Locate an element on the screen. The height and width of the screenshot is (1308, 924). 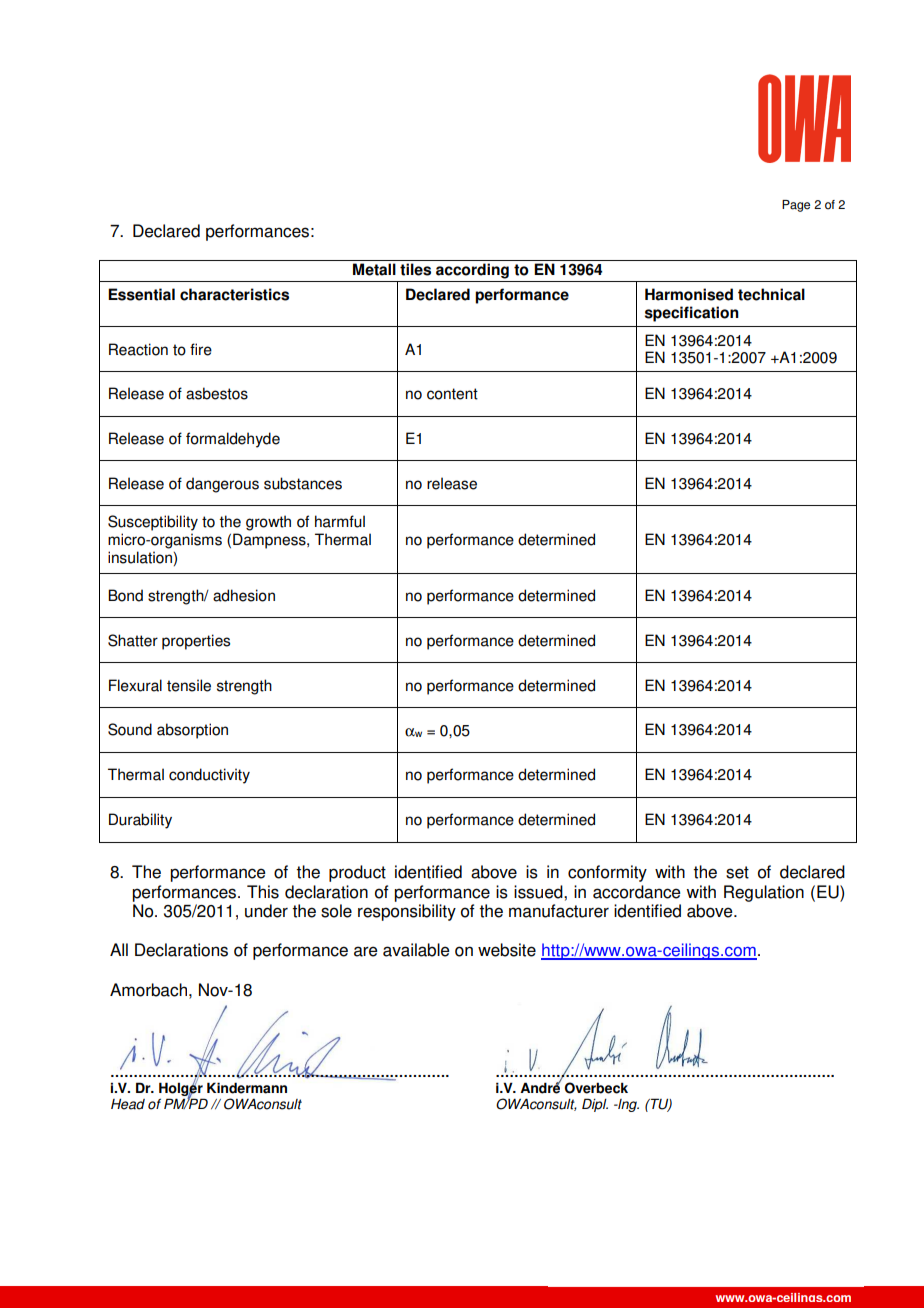
set is located at coordinates (737, 872).
